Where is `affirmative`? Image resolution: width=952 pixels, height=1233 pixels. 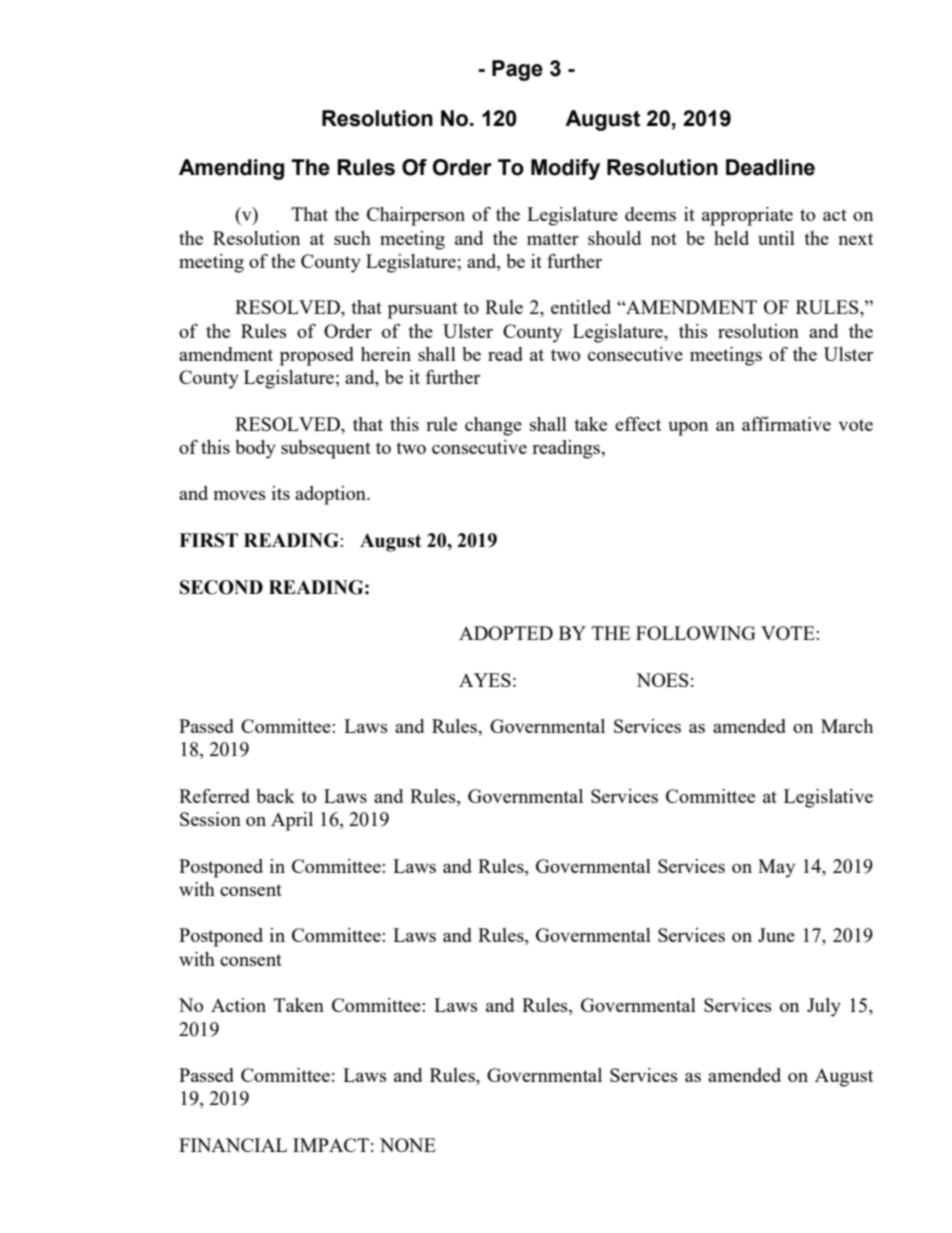 affirmative is located at coordinates (786, 424).
